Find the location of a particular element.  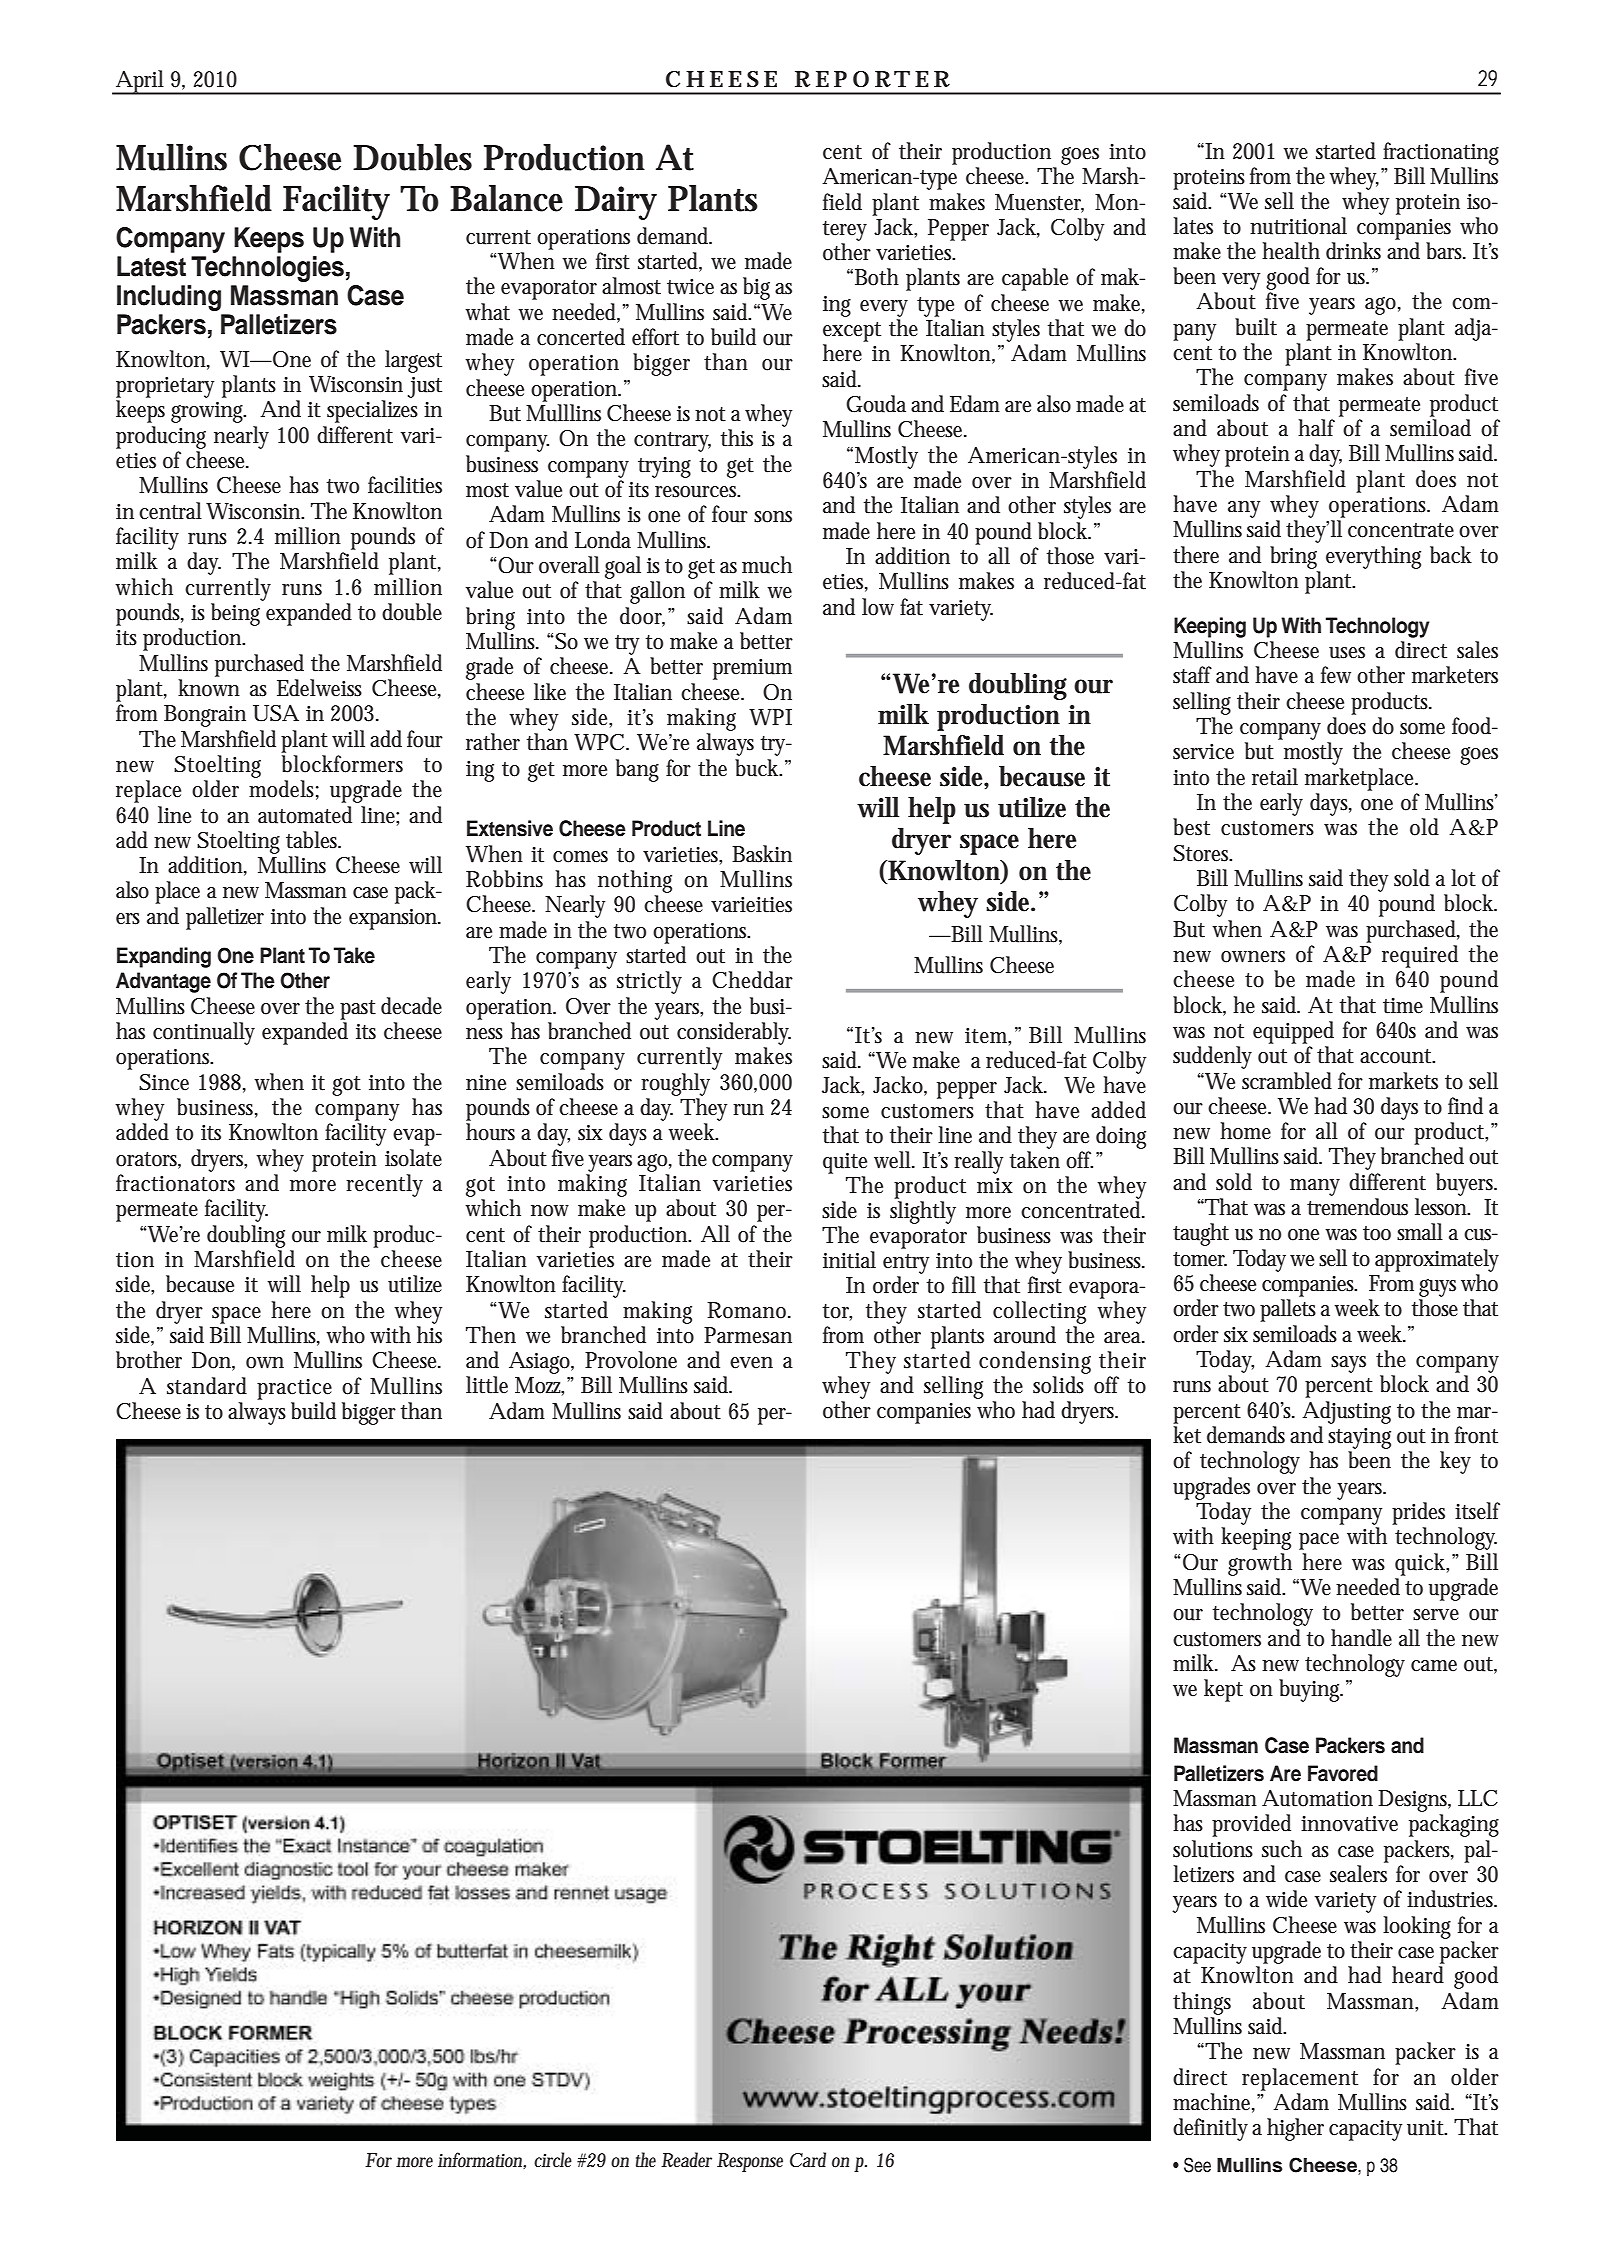

Technologies is located at coordinates (267, 269).
